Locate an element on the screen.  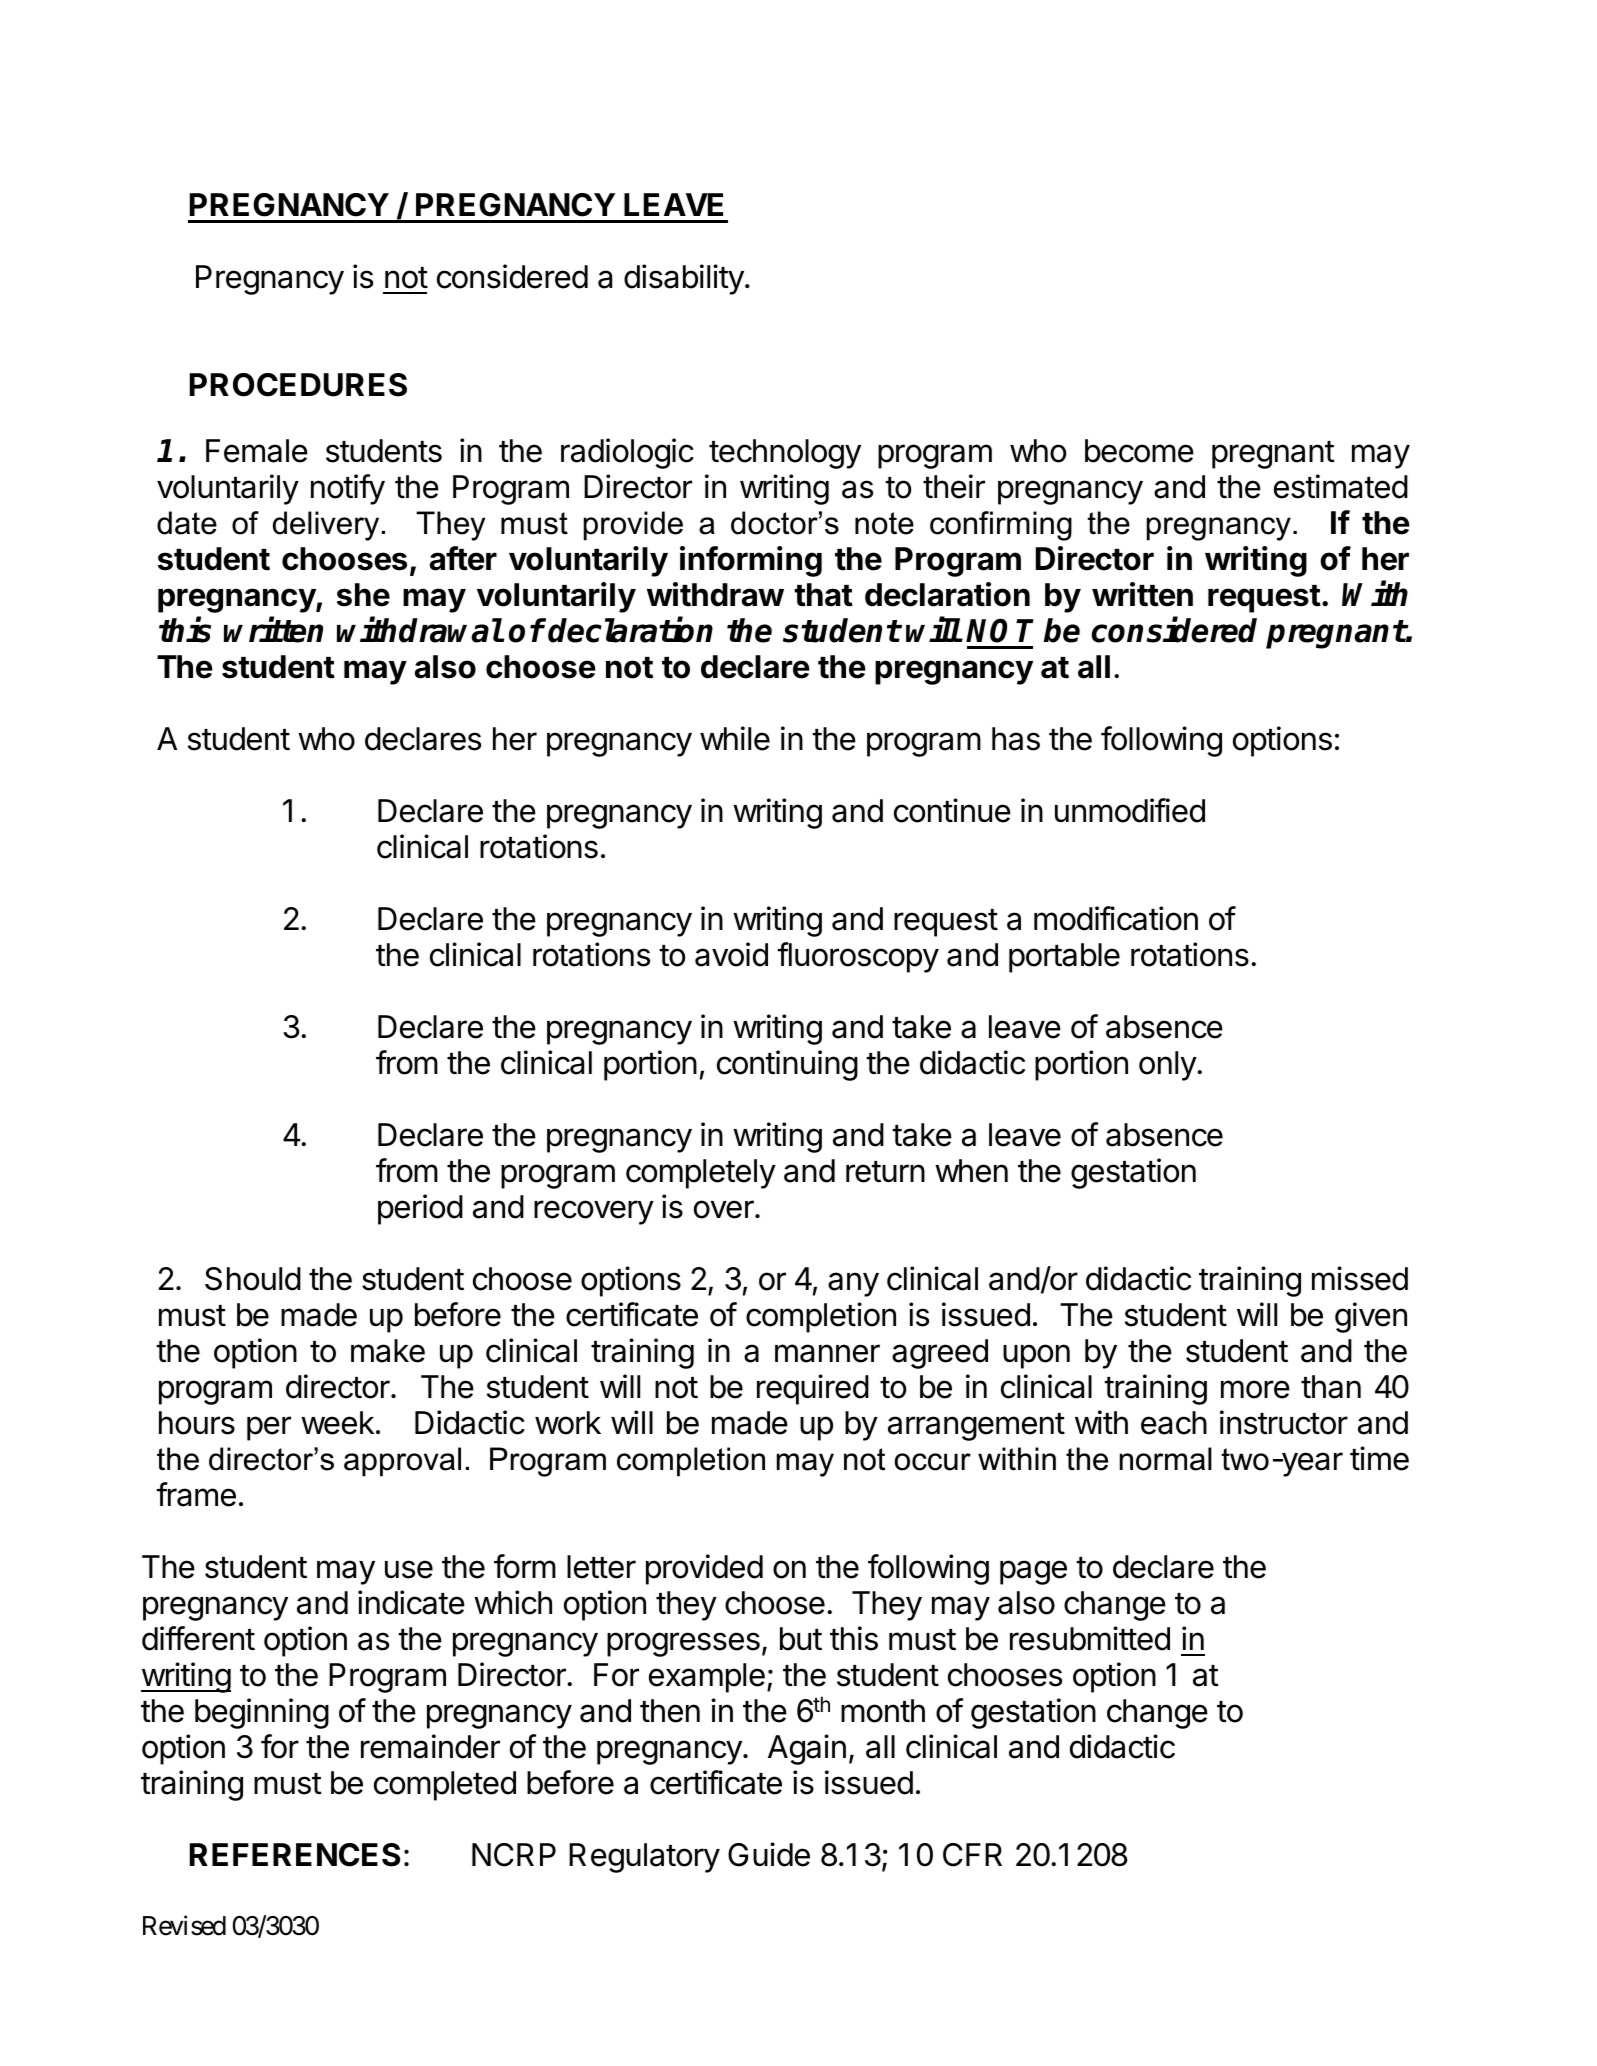
PROCEDURES is located at coordinates (298, 385).
